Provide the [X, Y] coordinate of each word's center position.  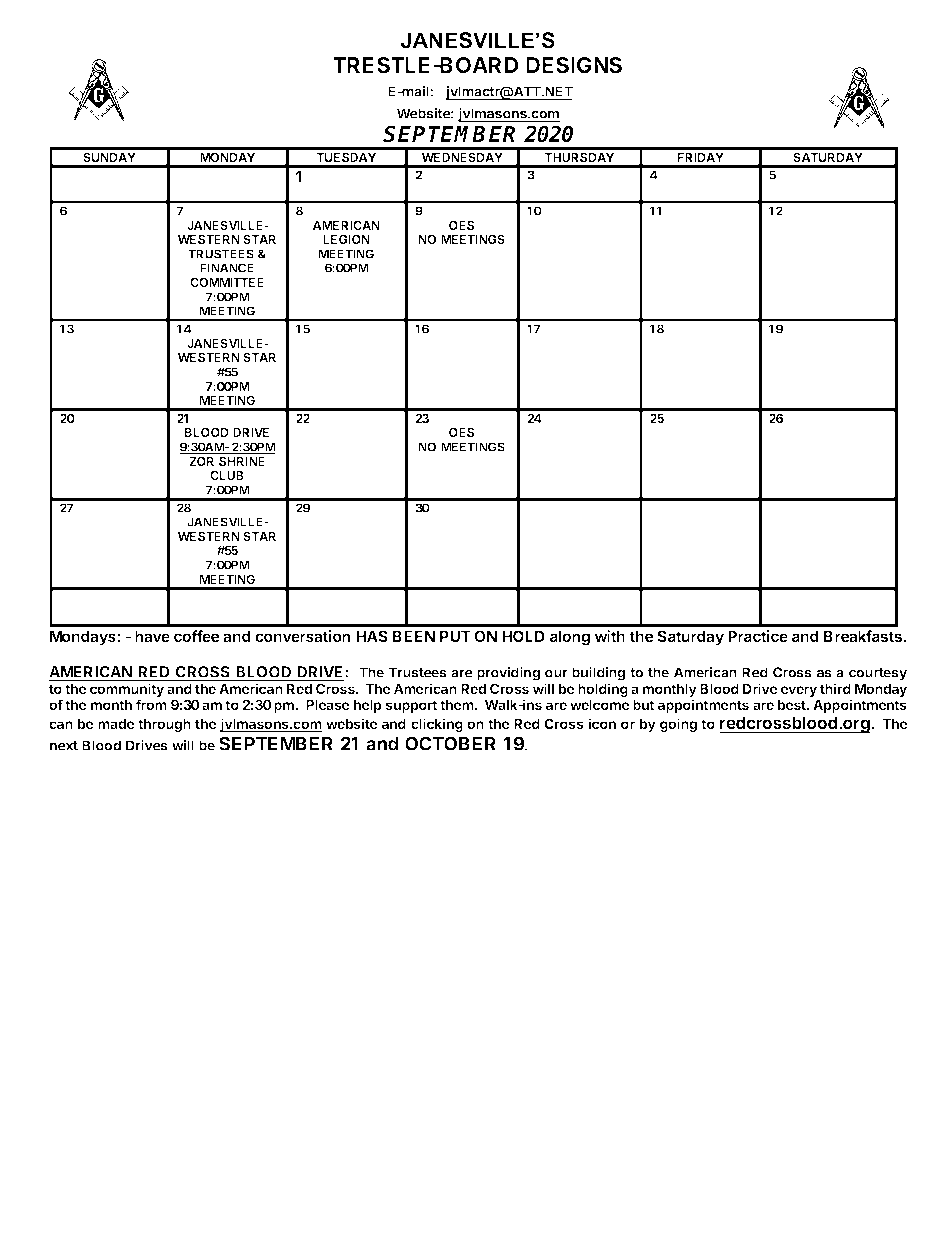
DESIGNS [574, 65]
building [598, 674]
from [151, 704]
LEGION [346, 239]
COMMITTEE [227, 282]
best [793, 705]
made [116, 724]
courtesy [878, 674]
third [835, 688]
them [458, 705]
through [164, 725]
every [799, 691]
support [411, 706]
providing [508, 674]
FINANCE [227, 268]
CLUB [227, 475]
